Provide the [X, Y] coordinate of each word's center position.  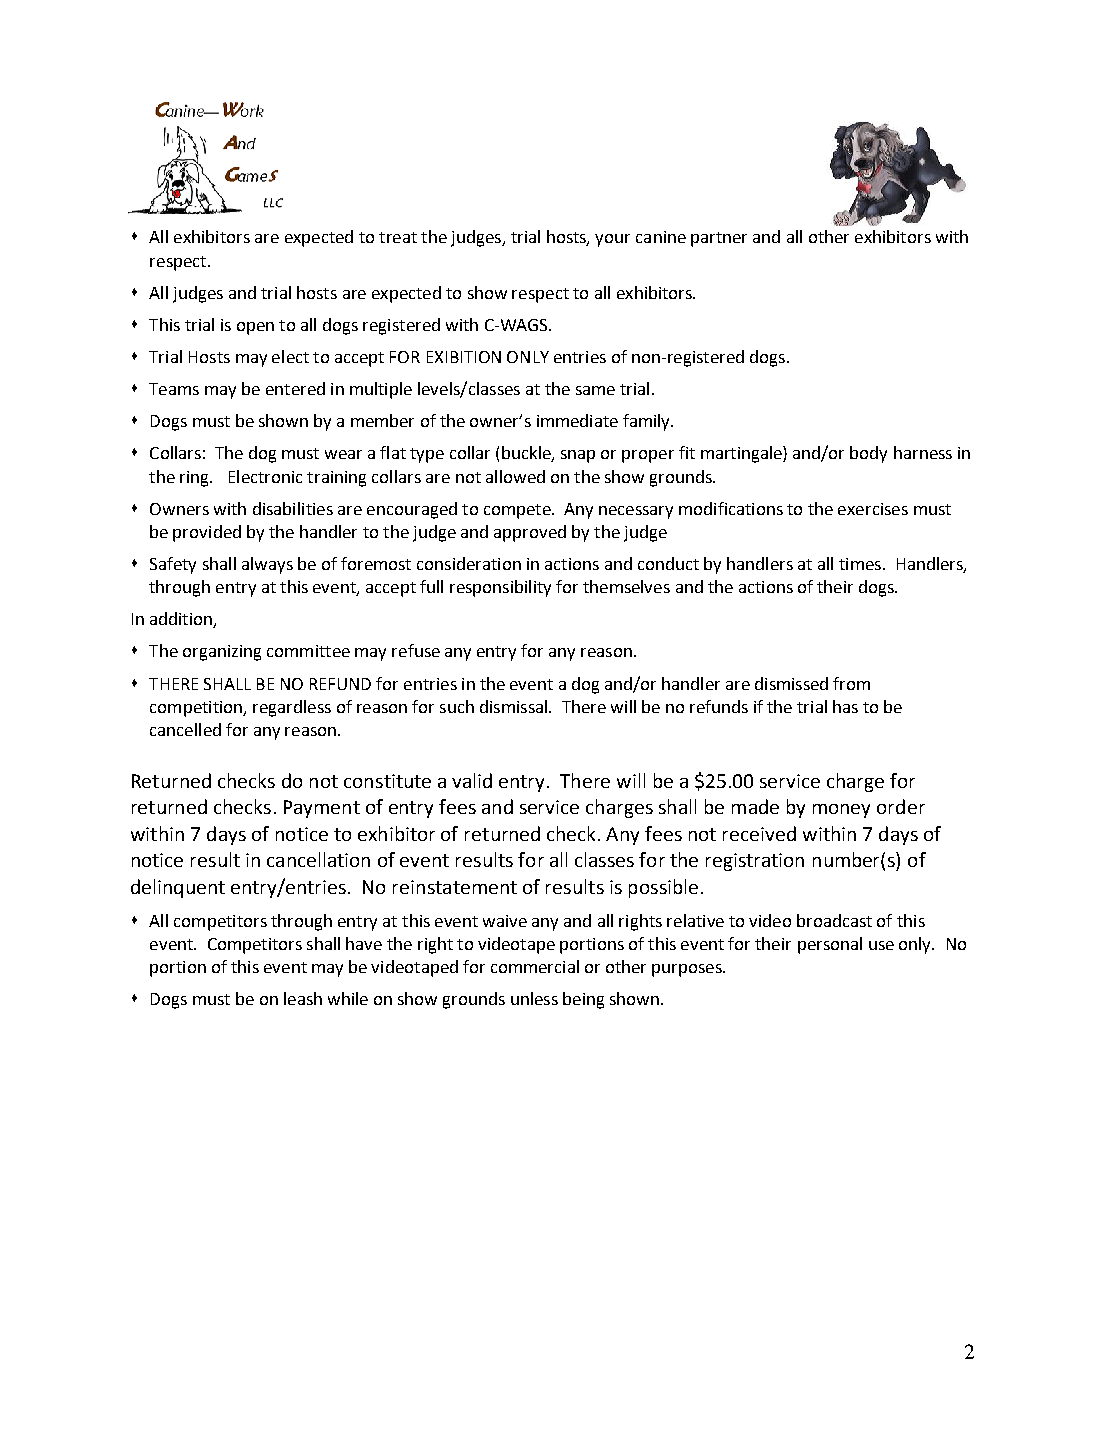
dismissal [513, 706]
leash [303, 998]
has [845, 706]
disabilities [293, 508]
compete [518, 511]
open [255, 328]
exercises [873, 509]
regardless [292, 708]
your [612, 240]
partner [719, 239]
